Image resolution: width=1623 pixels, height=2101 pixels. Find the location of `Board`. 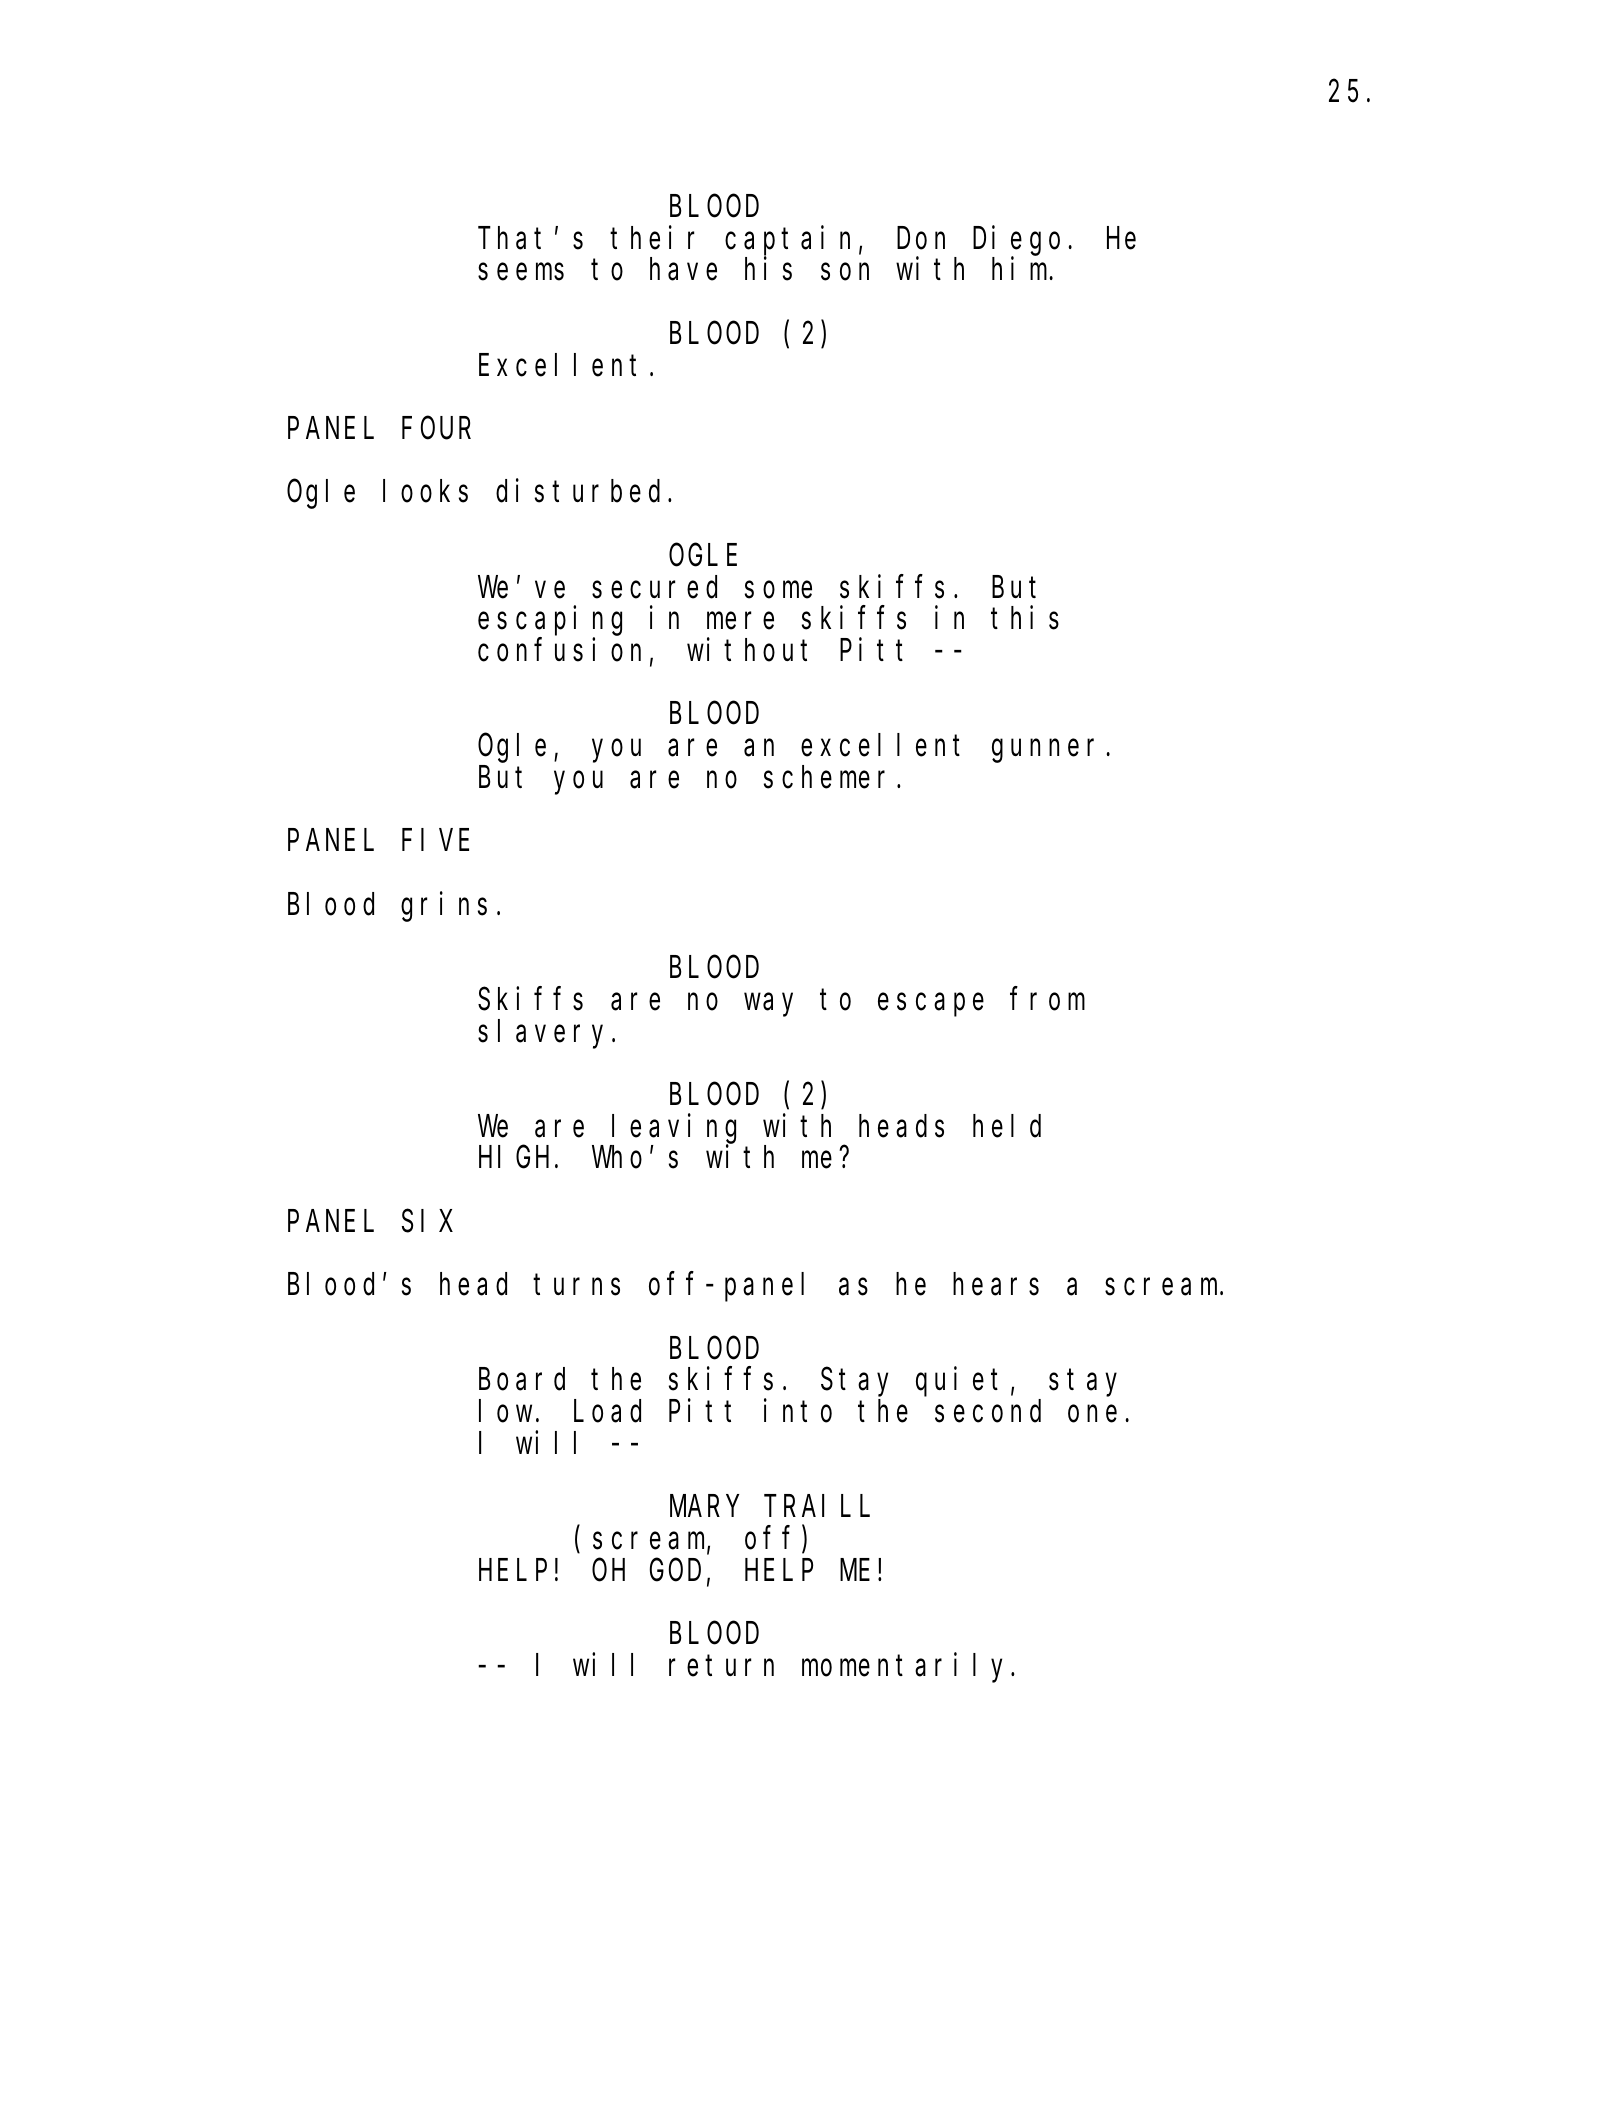

Board is located at coordinates (522, 1379).
